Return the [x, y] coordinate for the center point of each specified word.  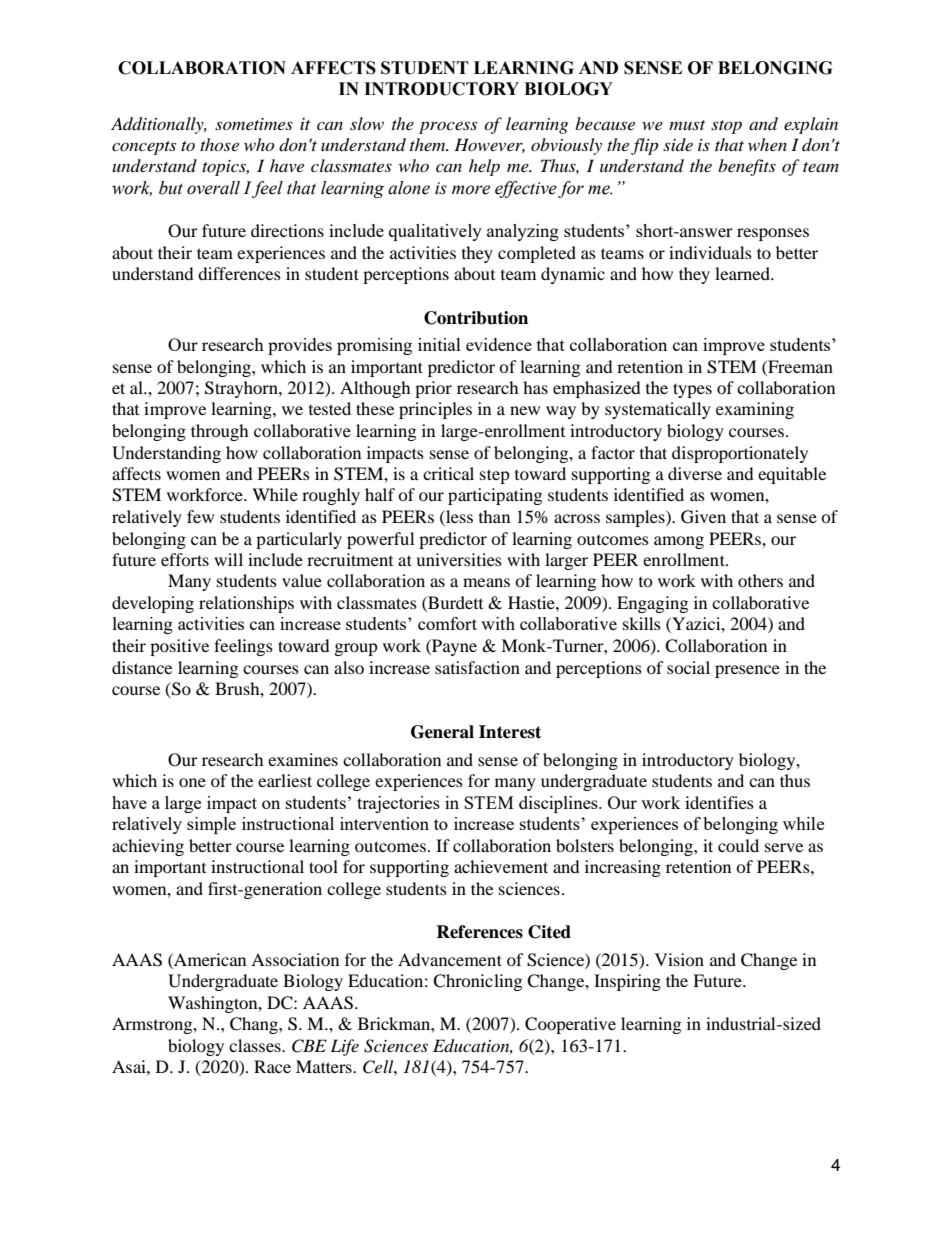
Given [703, 517]
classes [256, 1045]
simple [211, 825]
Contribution [476, 318]
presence [747, 671]
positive [179, 647]
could [738, 845]
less [458, 516]
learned [743, 273]
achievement [501, 866]
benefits [747, 167]
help [484, 167]
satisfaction [477, 667]
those [219, 144]
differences [239, 273]
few [200, 516]
